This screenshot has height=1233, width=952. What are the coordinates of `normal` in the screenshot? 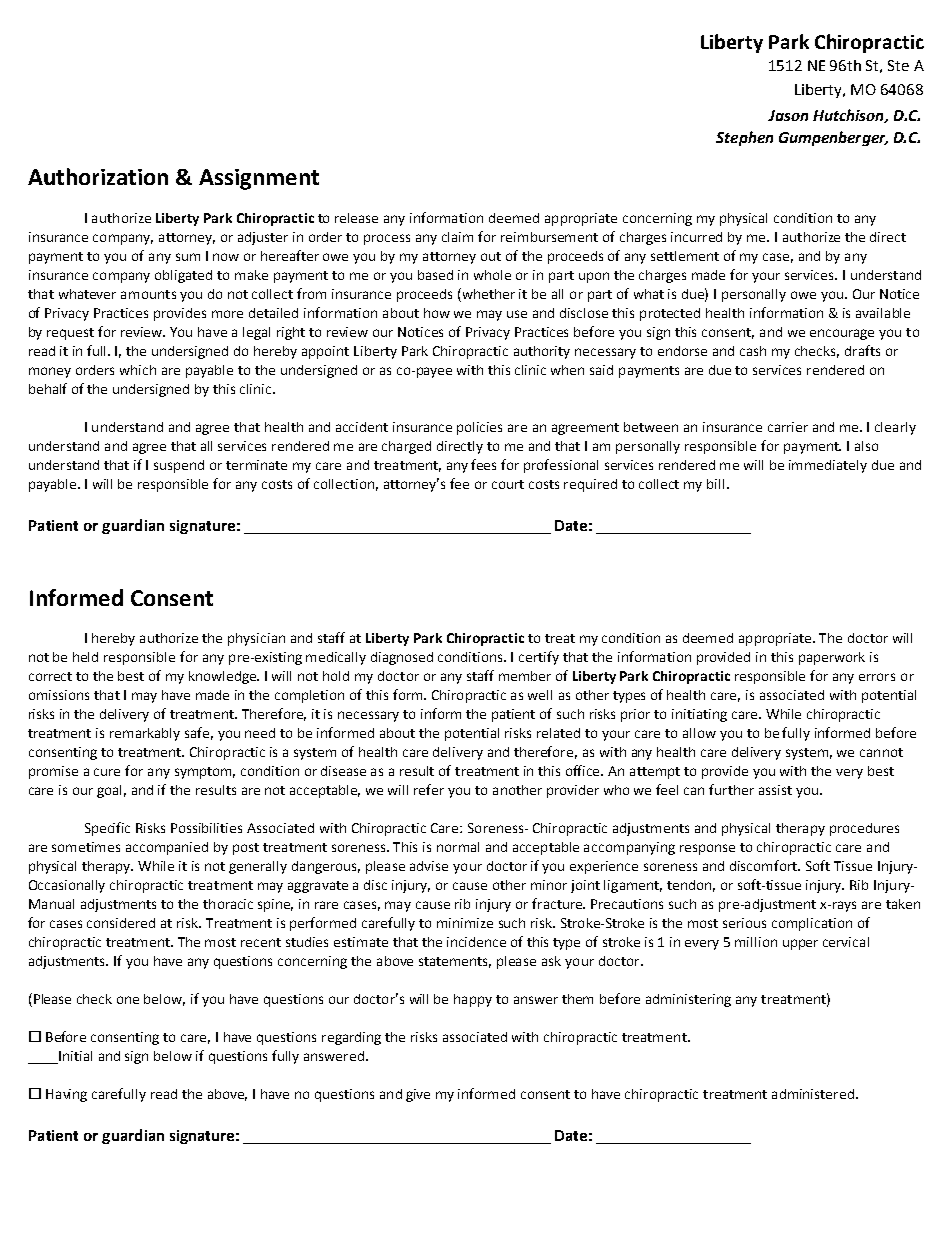 It's located at (458, 847).
